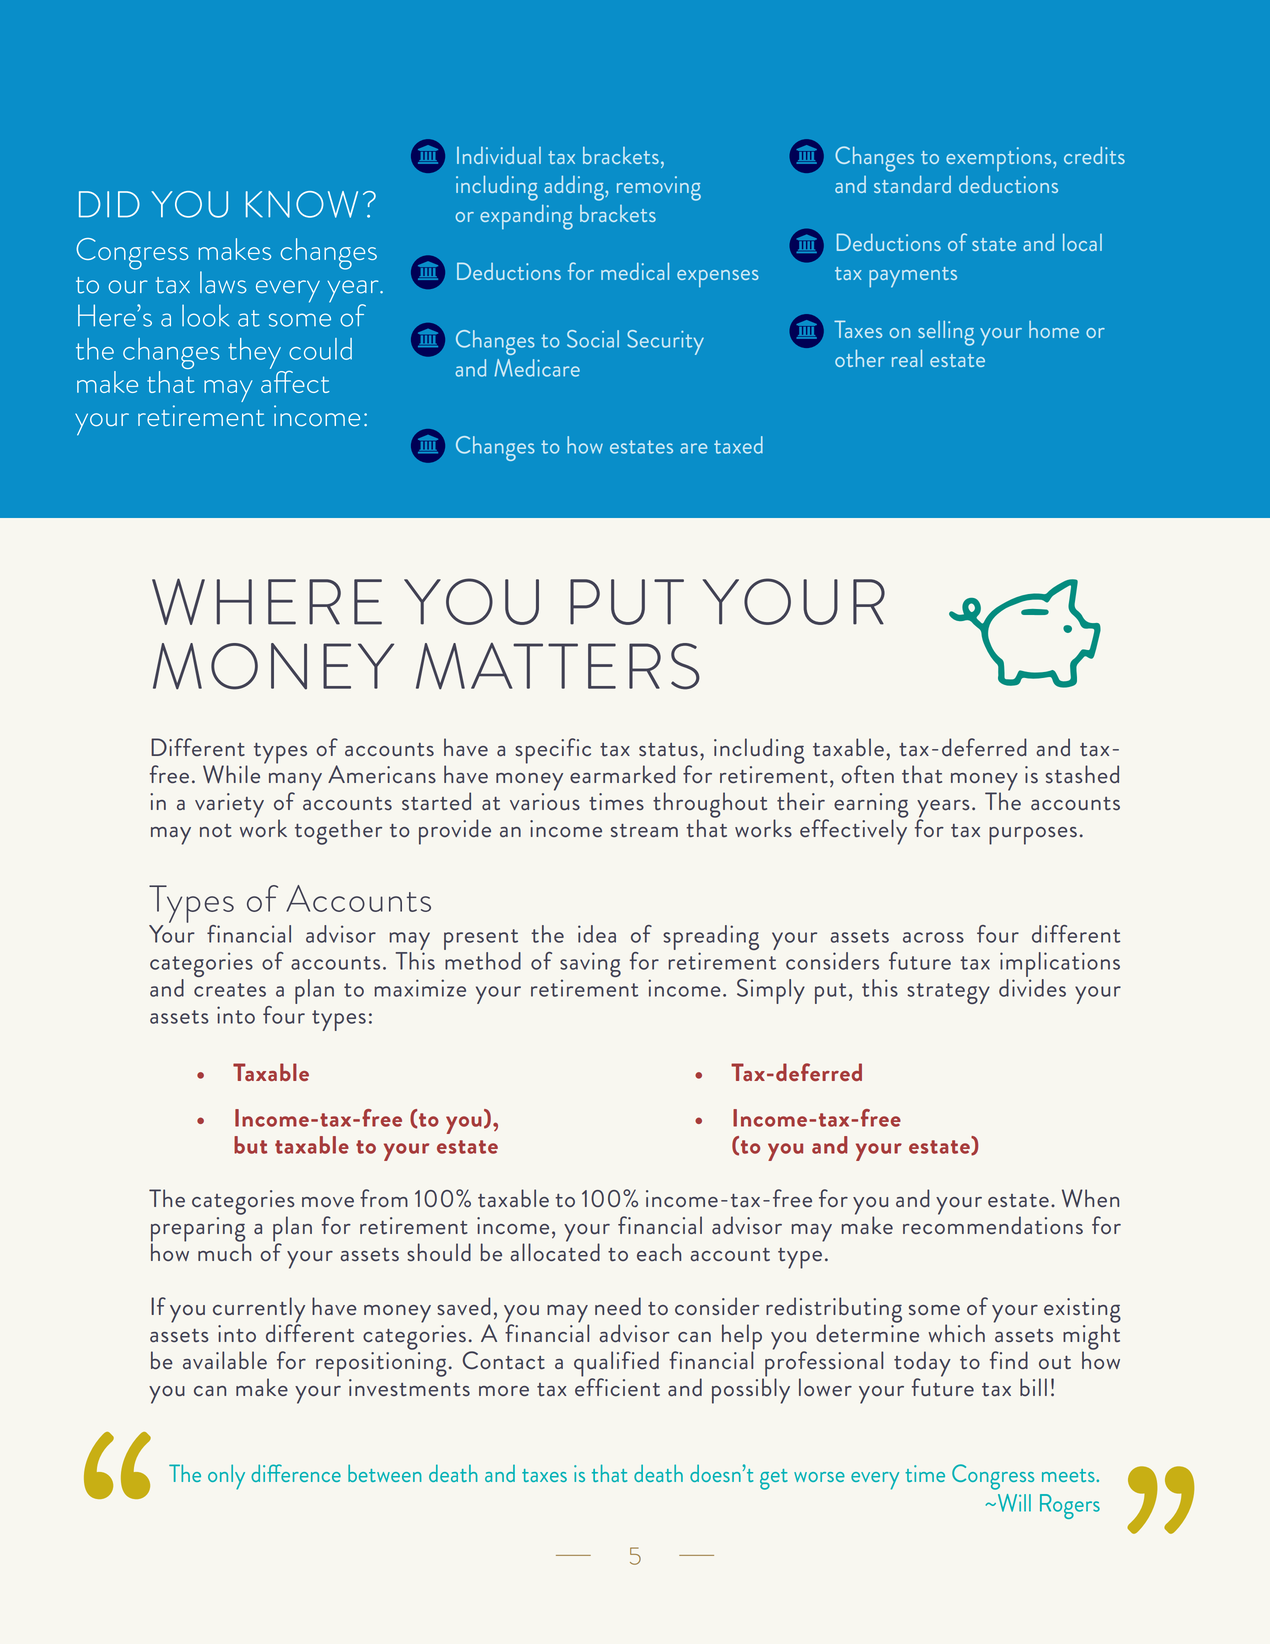 The image size is (1270, 1644). Describe the element at coordinates (295, 783) in the page. I see `many` at that location.
